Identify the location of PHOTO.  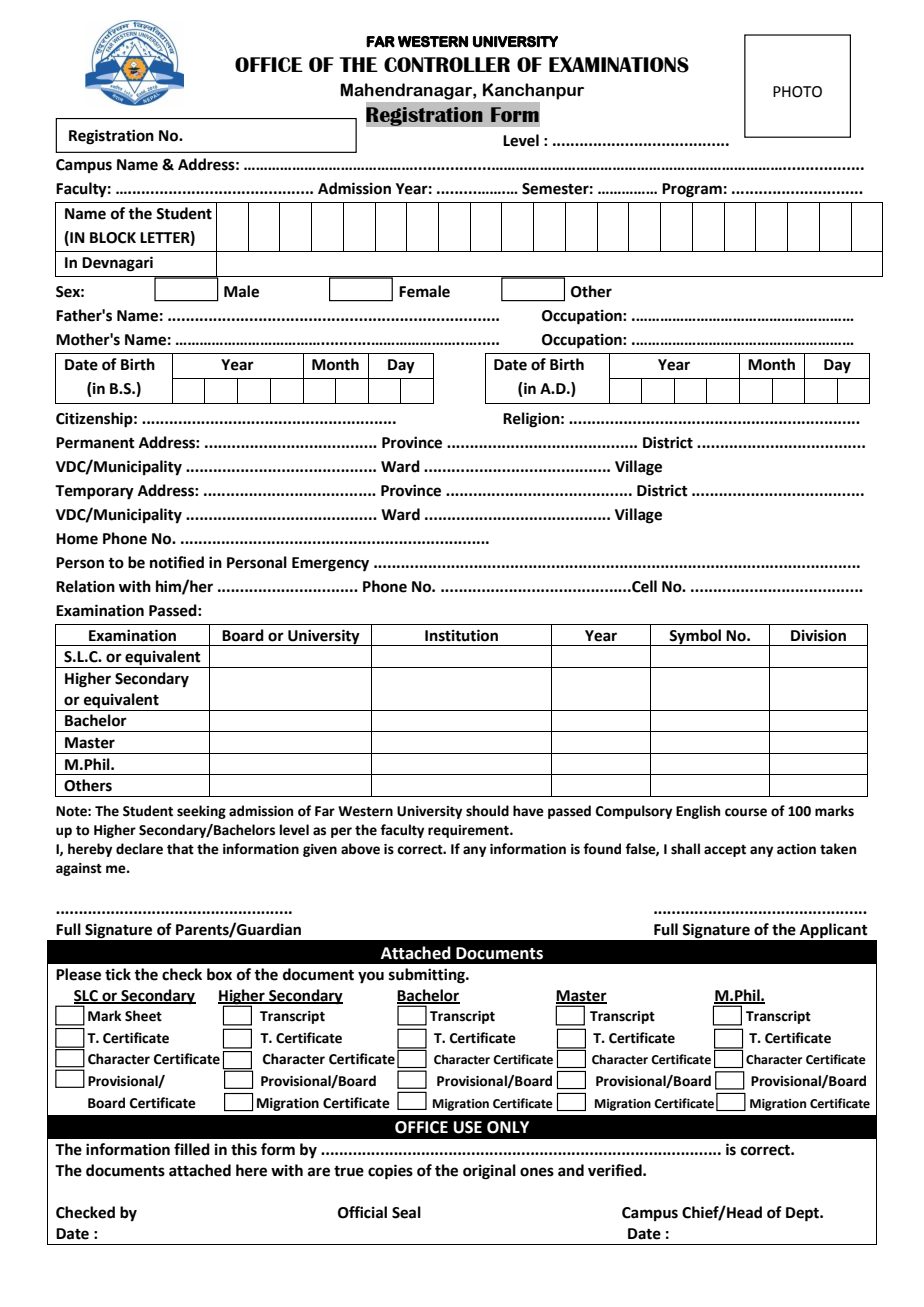
(797, 92).
